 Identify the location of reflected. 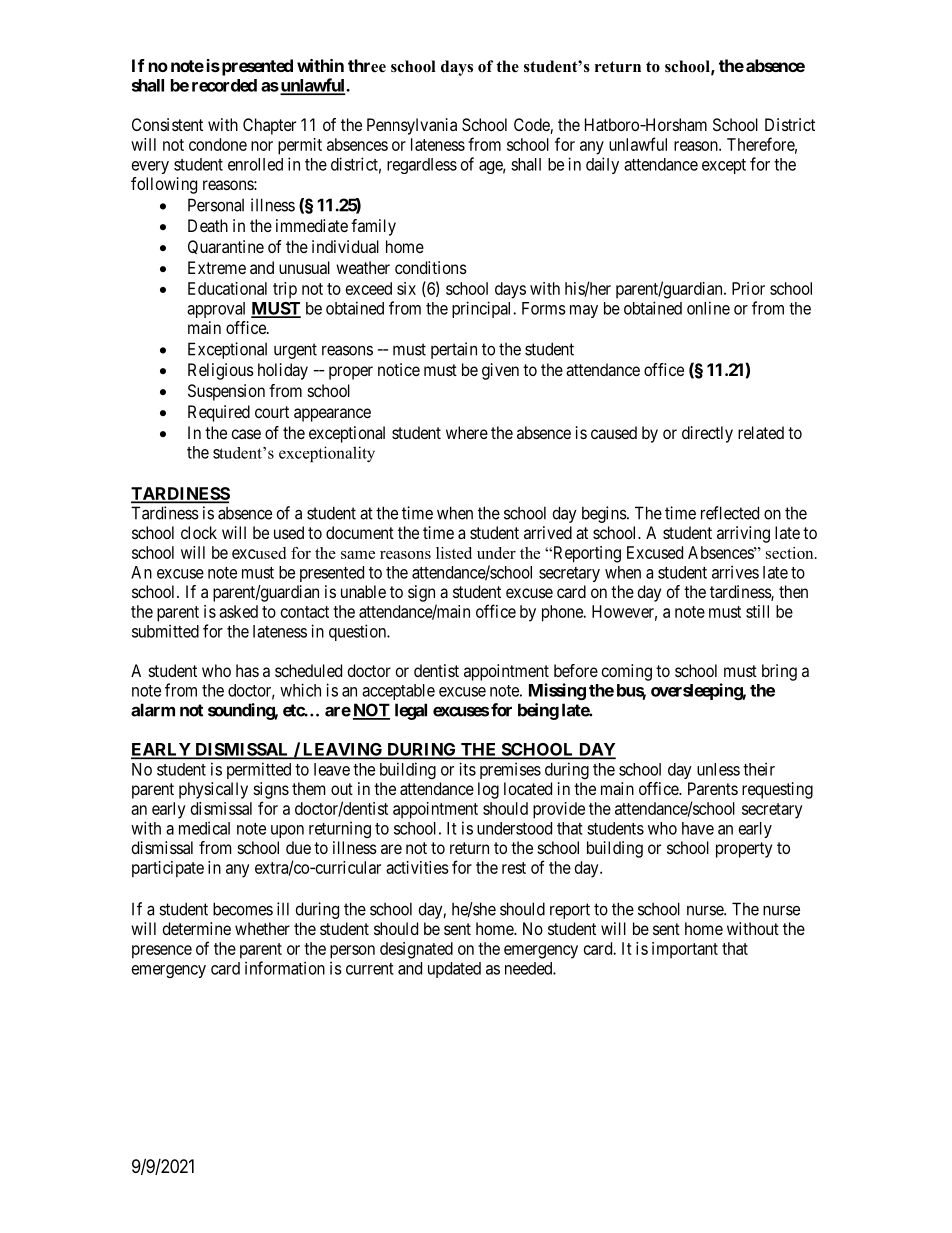
(730, 513).
